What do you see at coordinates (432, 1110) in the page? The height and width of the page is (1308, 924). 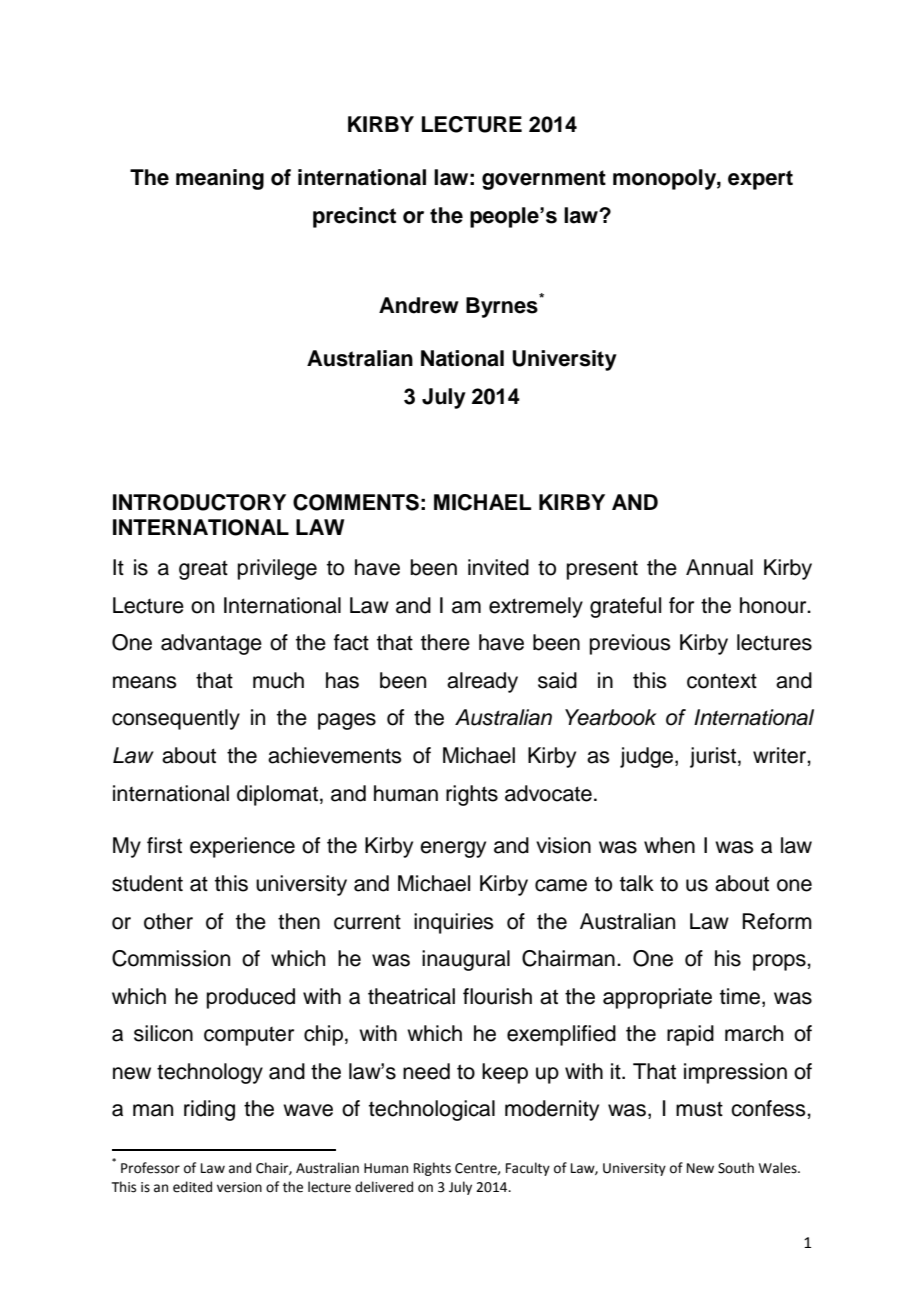 I see `technological` at bounding box center [432, 1110].
